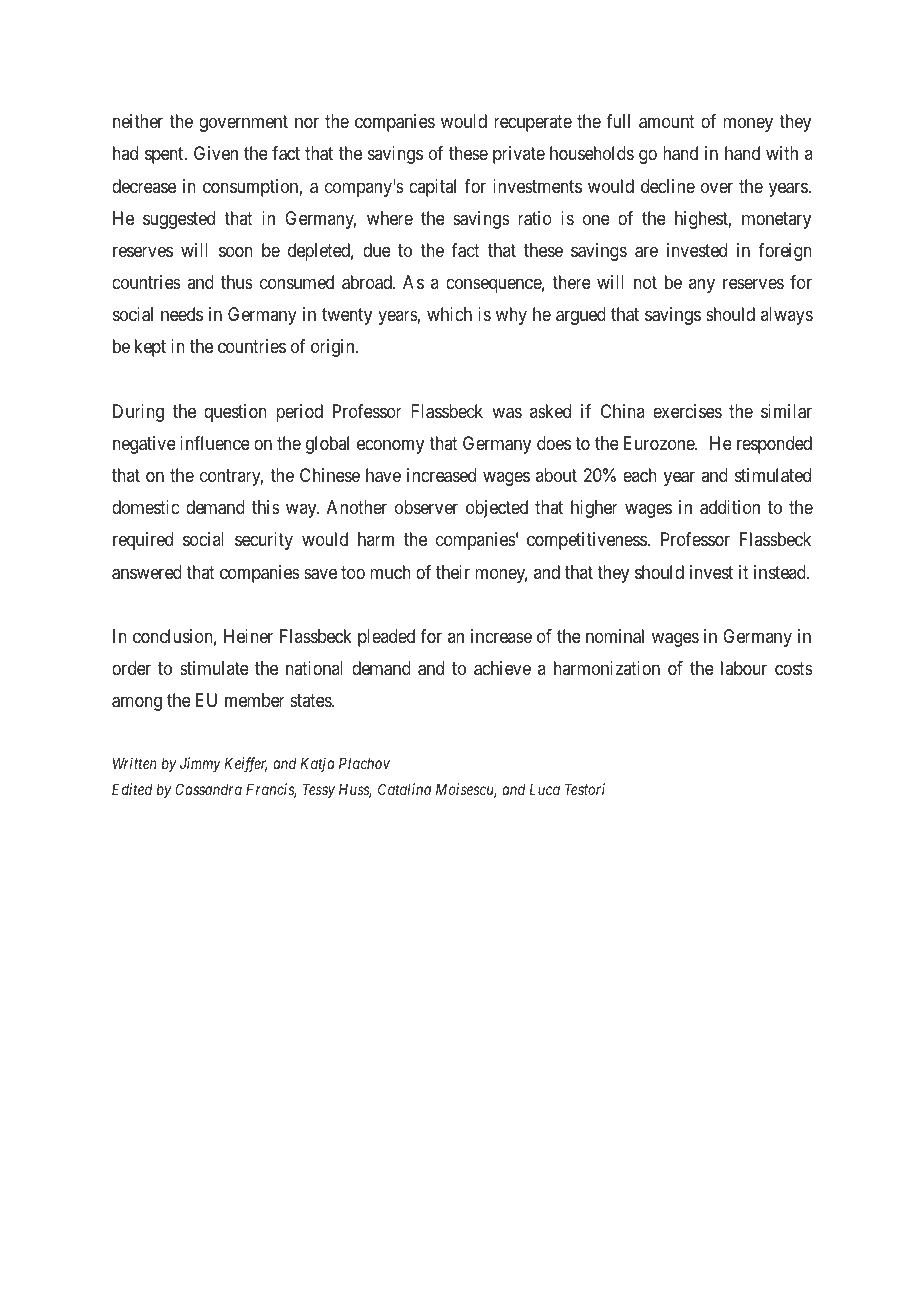 The width and height of the screenshot is (924, 1308). I want to click on Eurozone, so click(660, 443).
